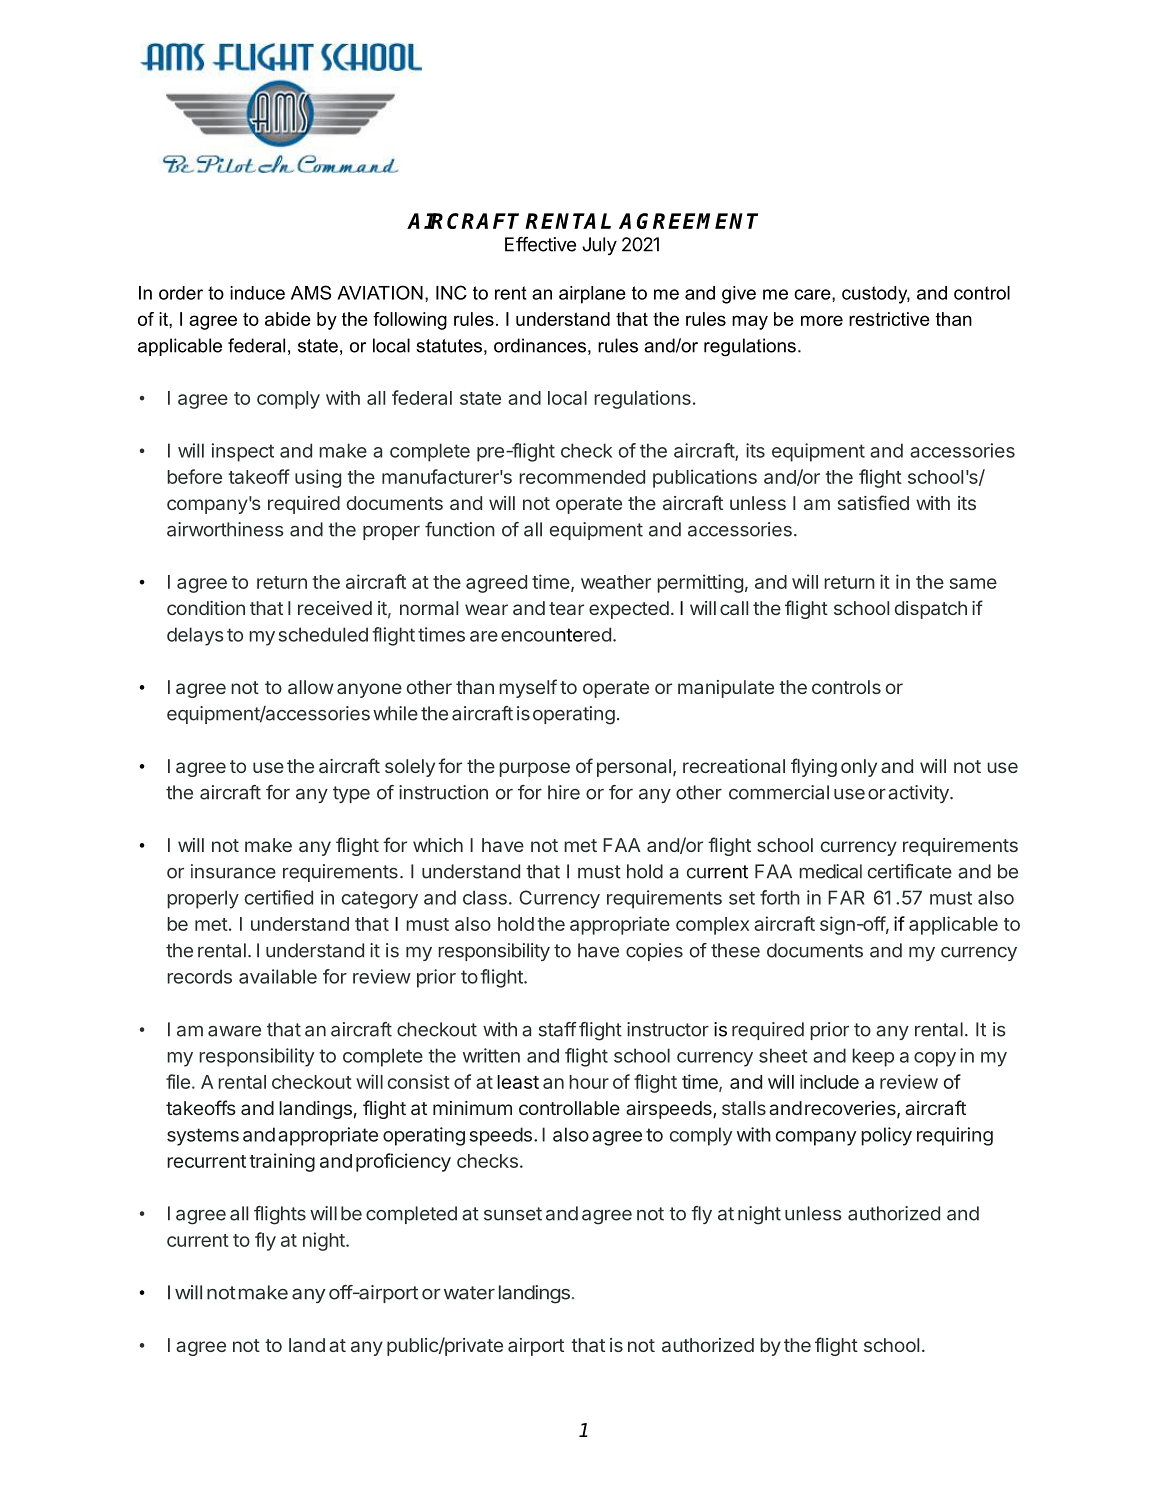 This document has width=1167, height=1510. I want to click on custody, so click(876, 295).
